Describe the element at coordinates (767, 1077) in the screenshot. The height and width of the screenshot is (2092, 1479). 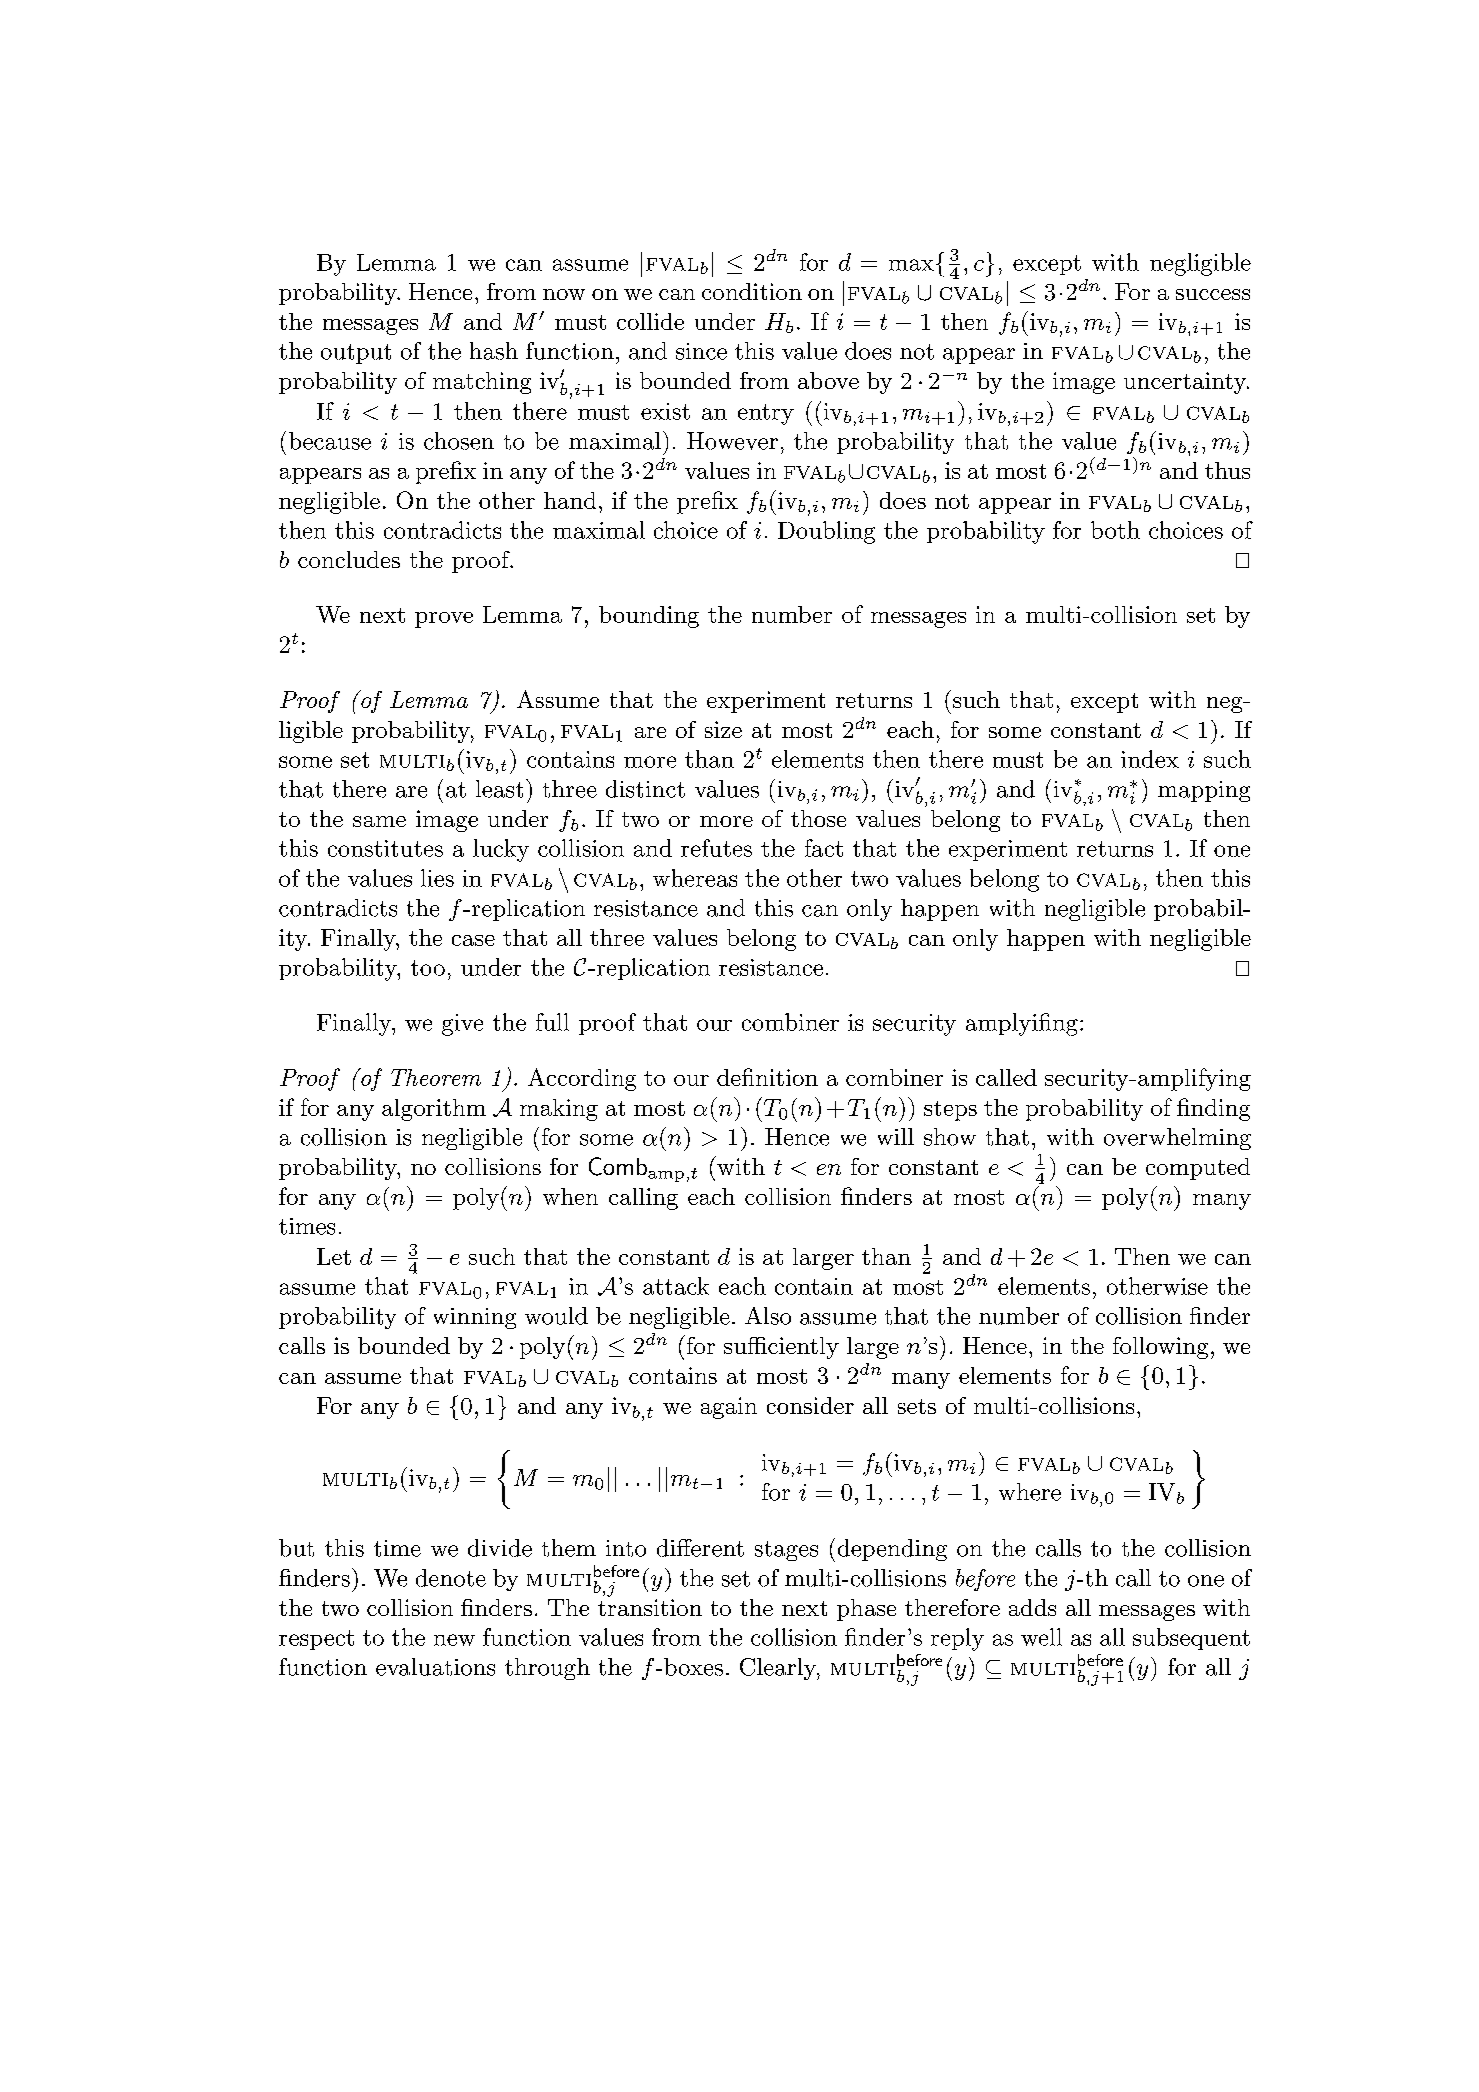
I see `definition` at that location.
